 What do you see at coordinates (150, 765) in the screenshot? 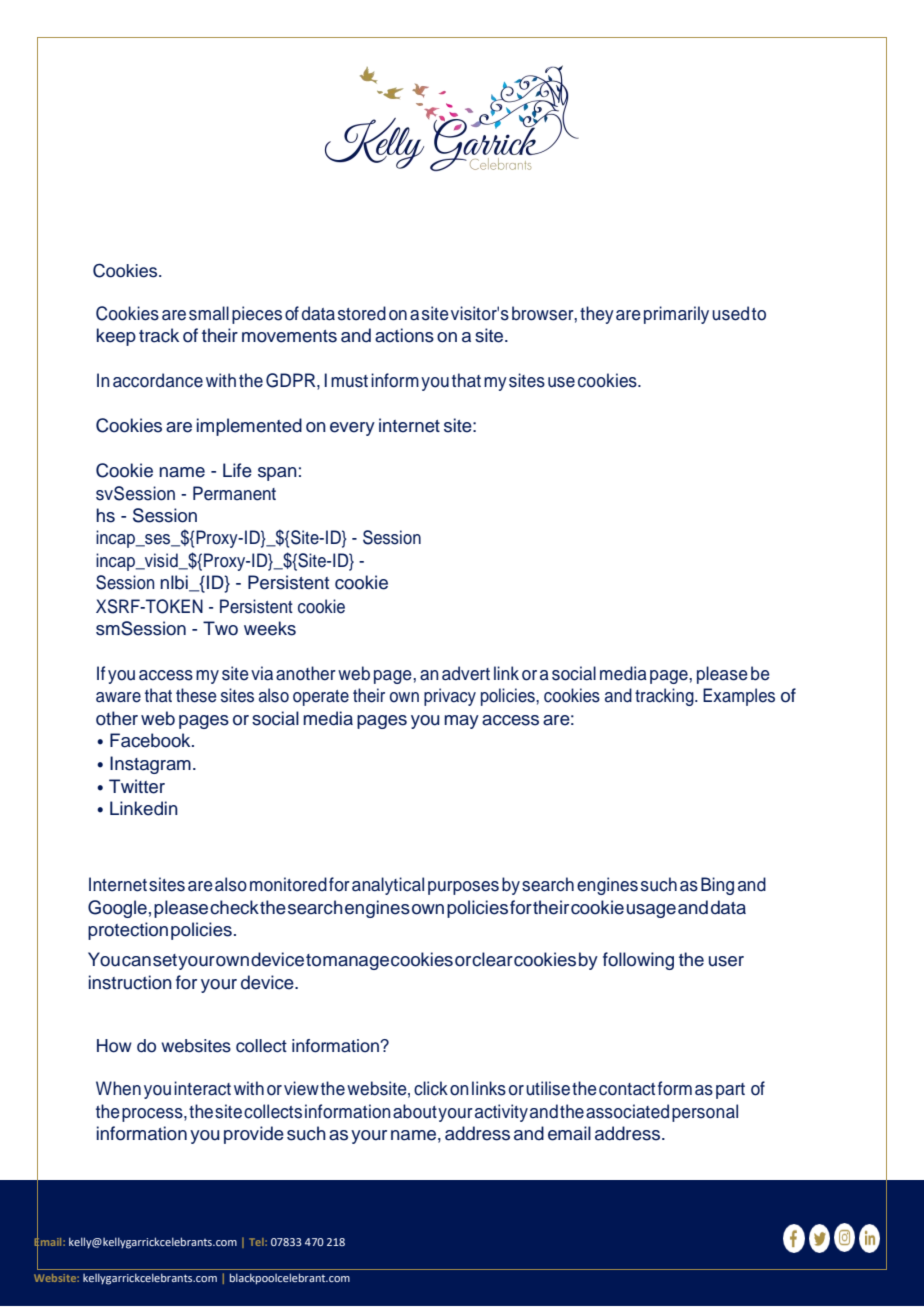
I see `Instagram` at bounding box center [150, 765].
